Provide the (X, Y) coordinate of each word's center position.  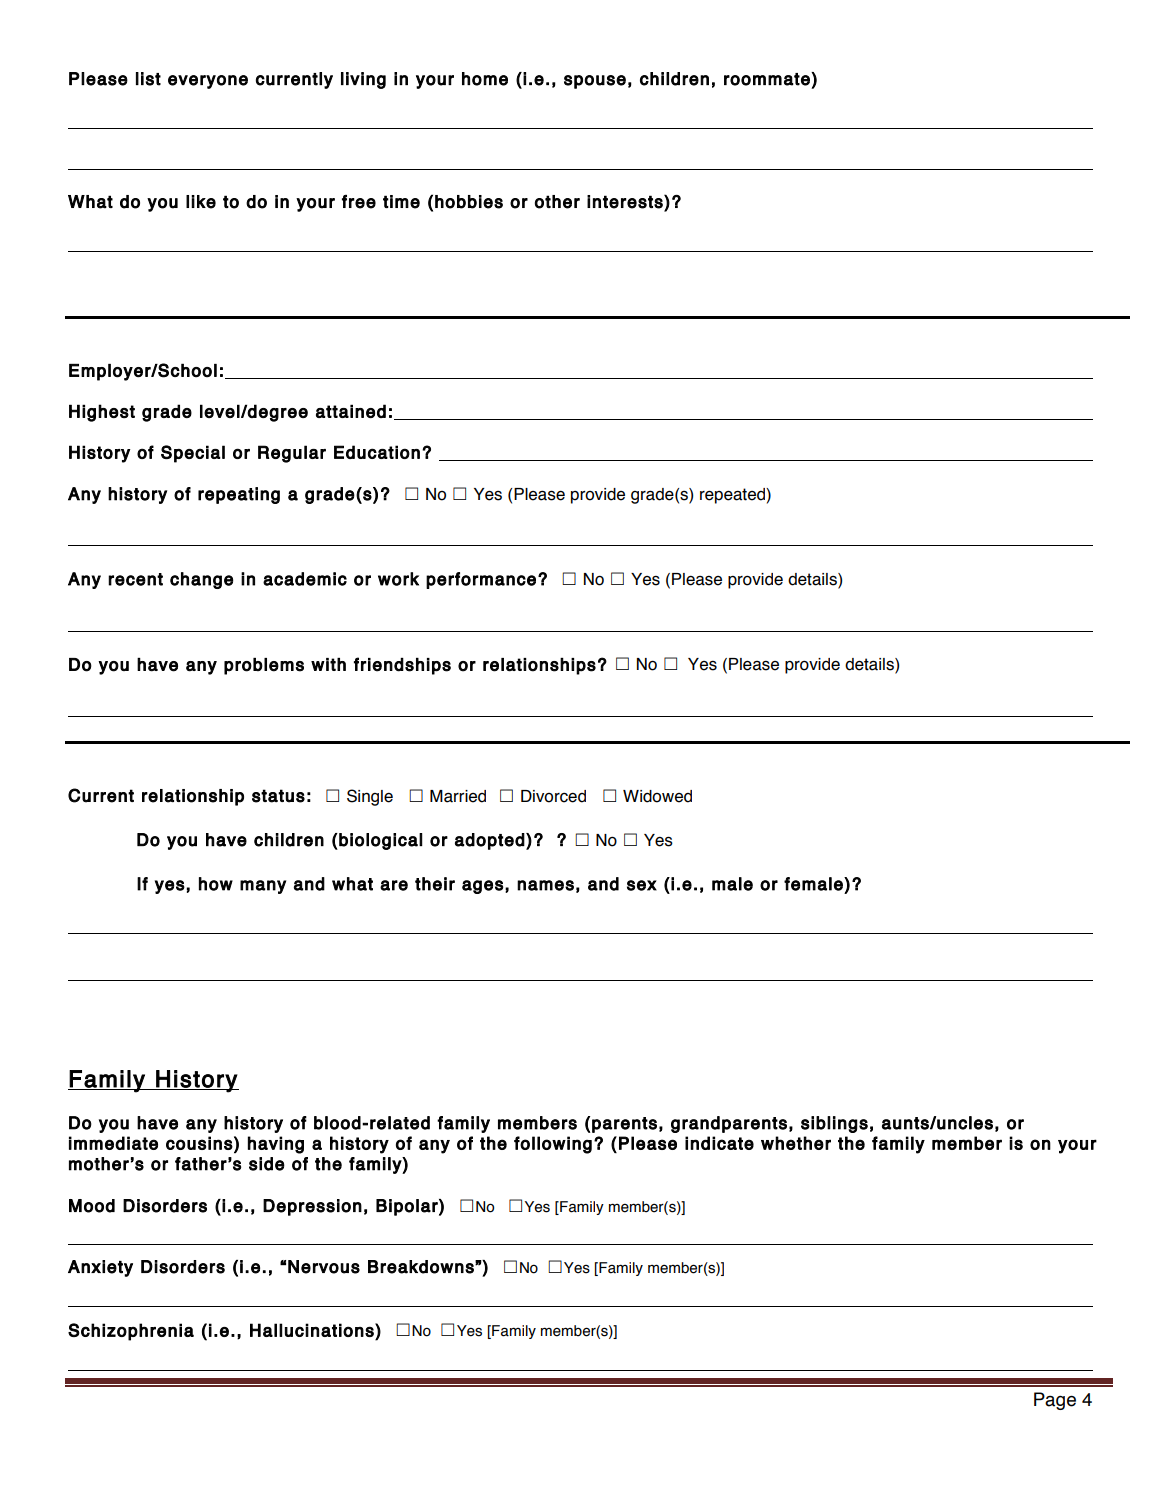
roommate (768, 79)
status (278, 796)
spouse (595, 82)
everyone (208, 82)
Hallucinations (313, 1330)
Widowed (657, 796)
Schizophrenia (131, 1332)
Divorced (553, 796)
